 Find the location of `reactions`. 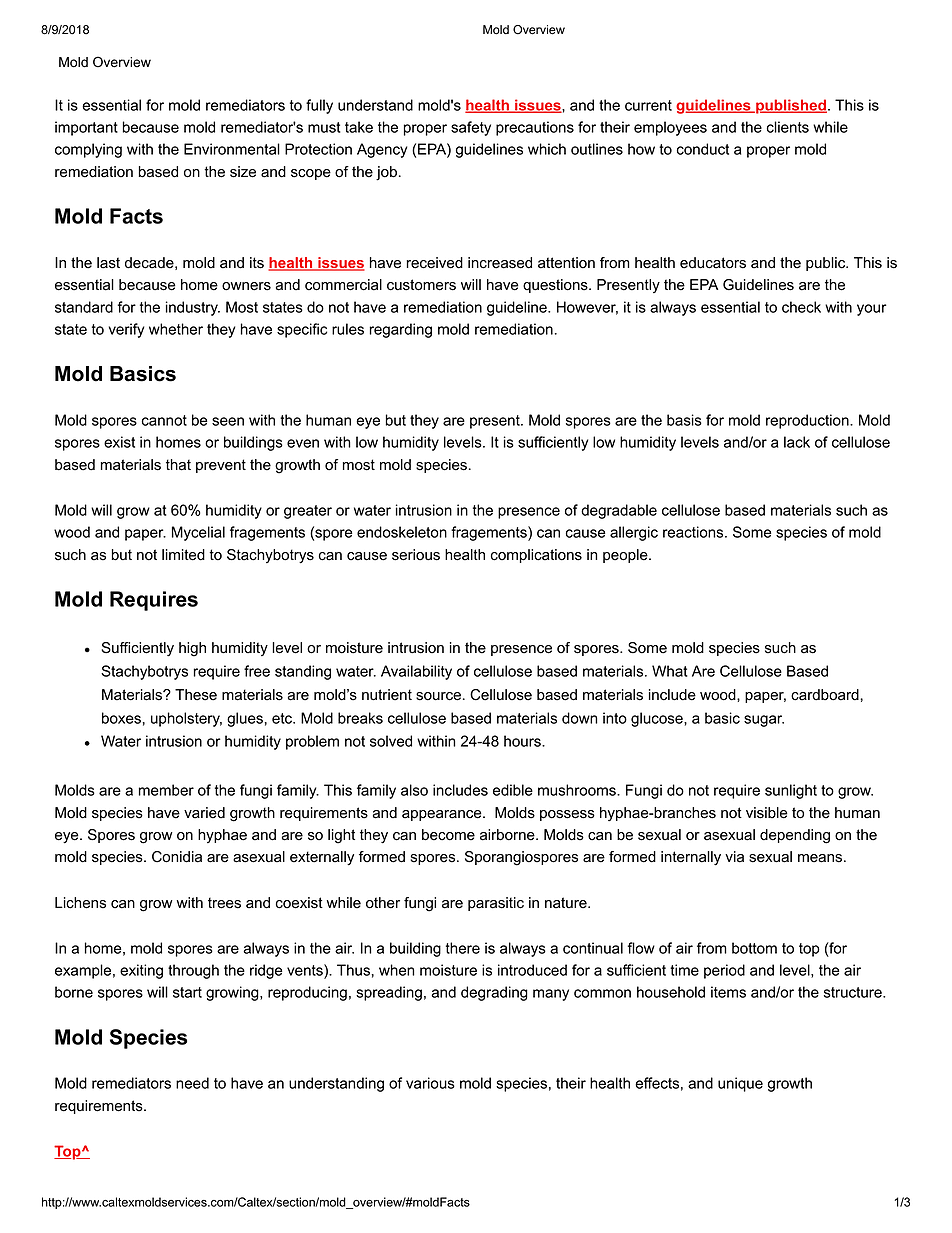

reactions is located at coordinates (693, 532).
